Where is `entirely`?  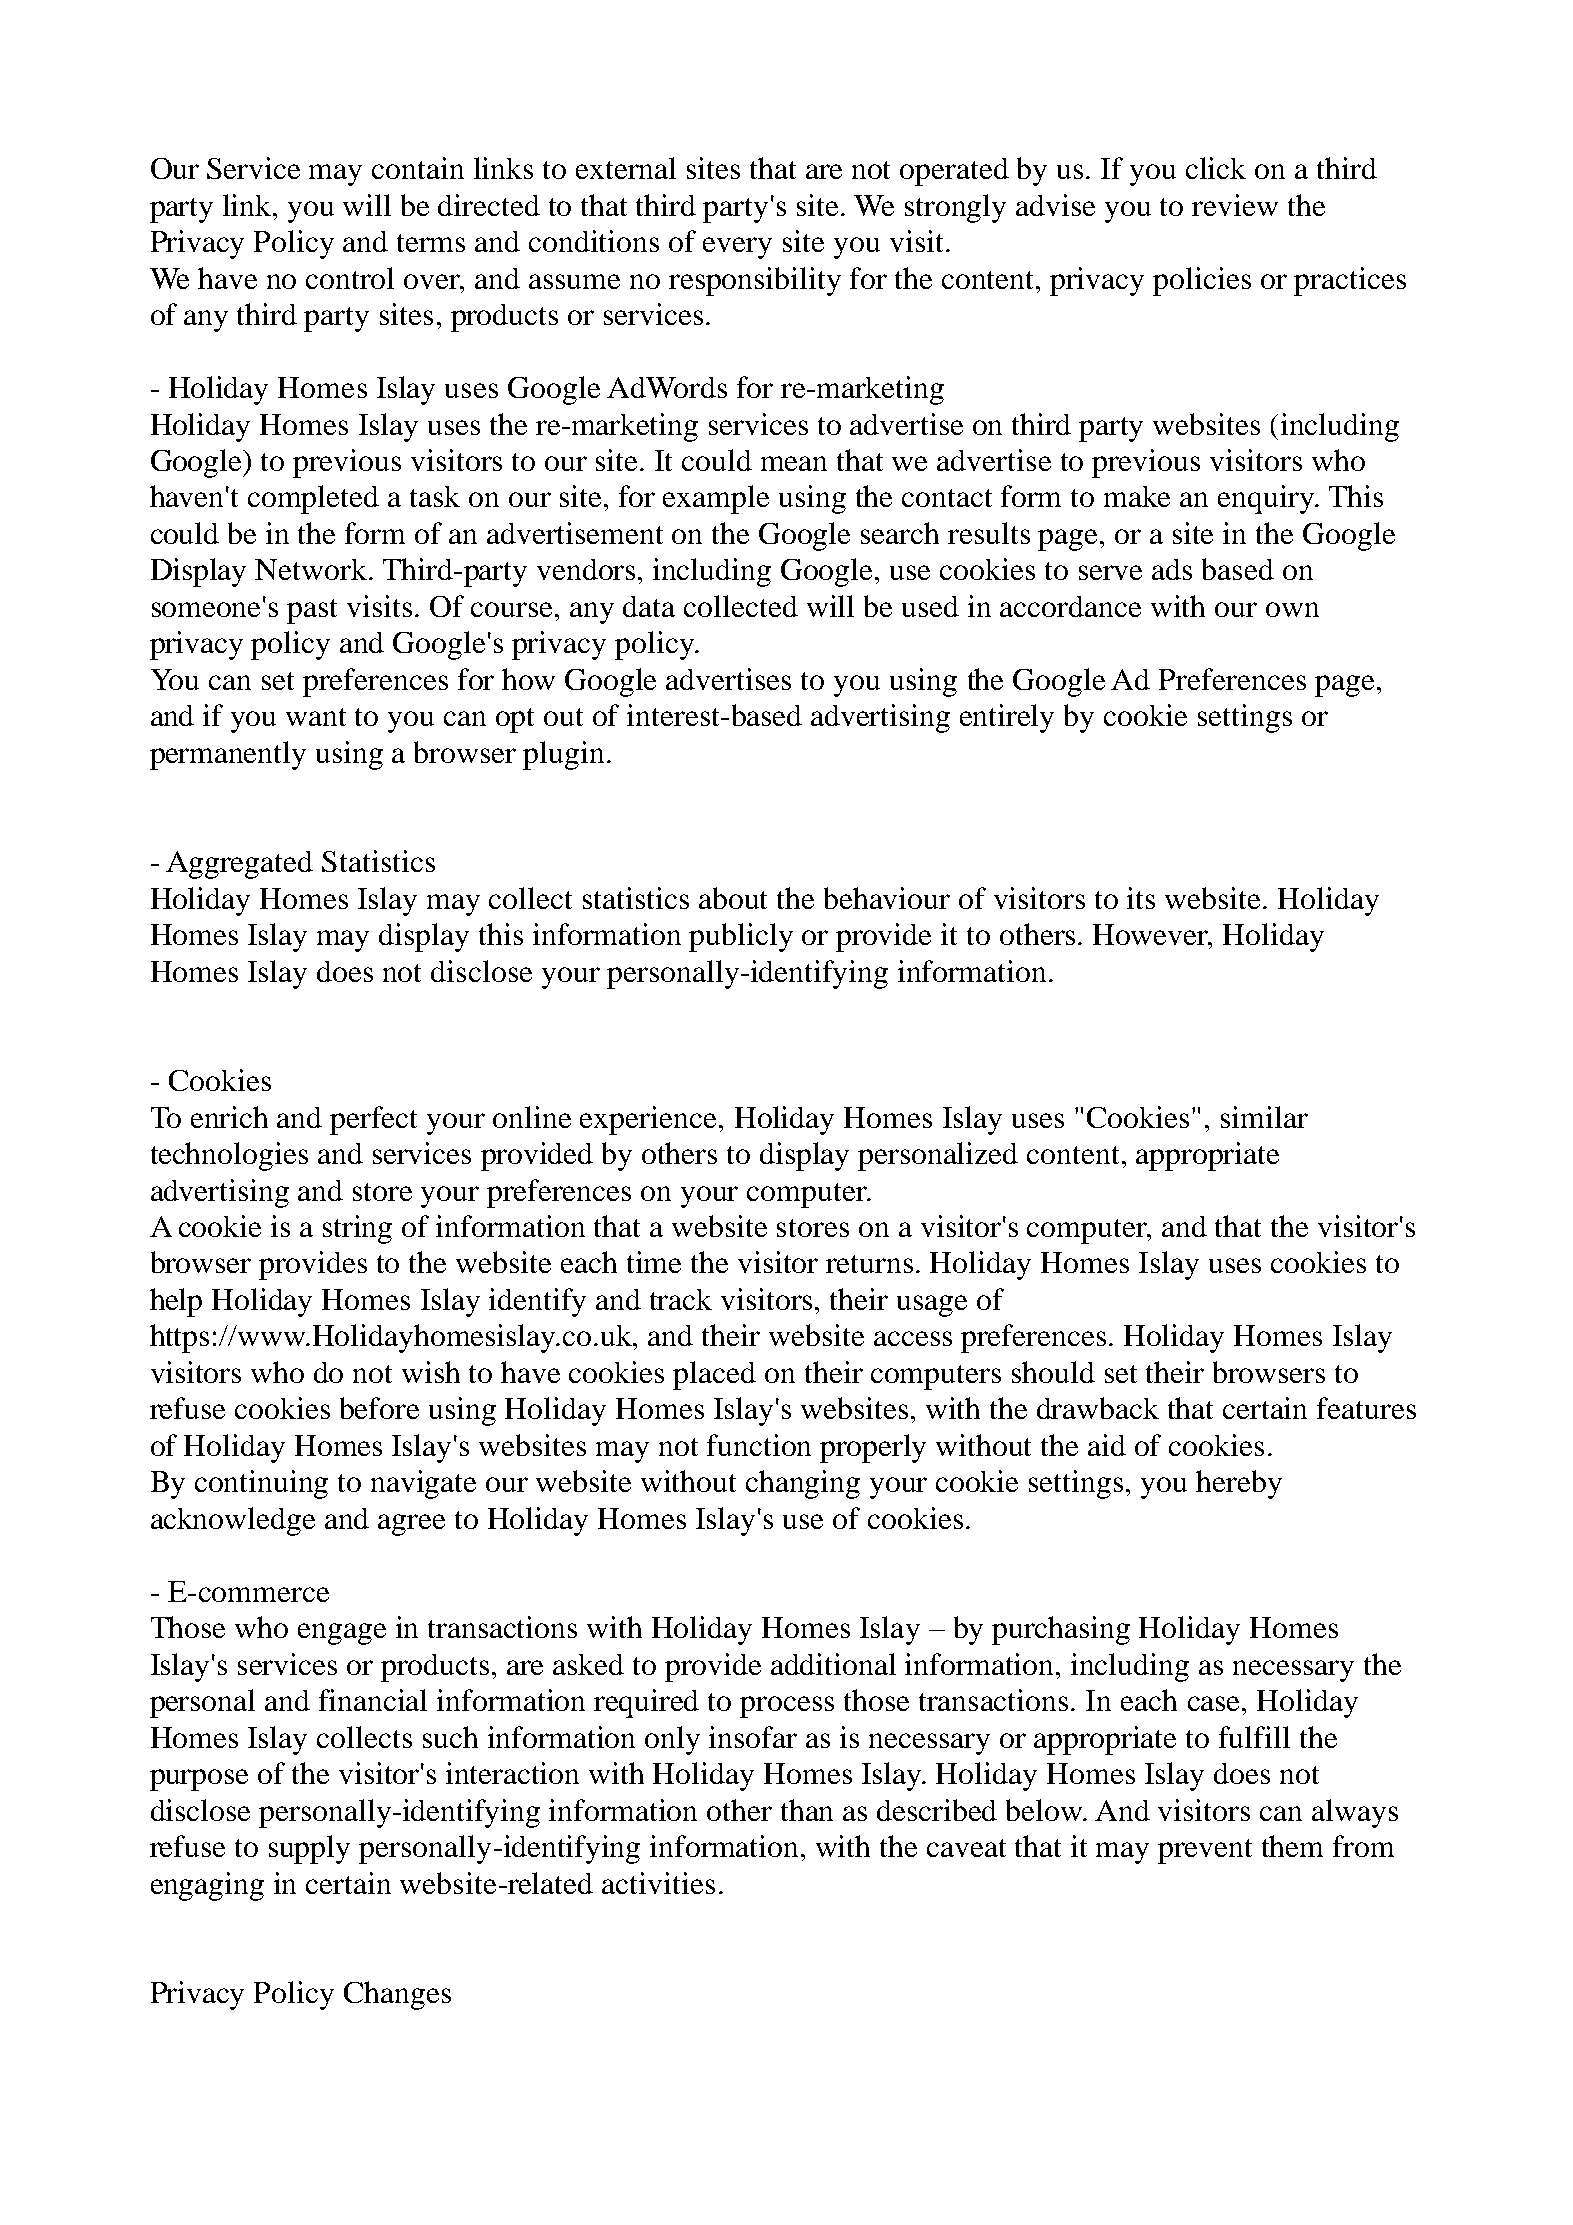 entirely is located at coordinates (1007, 718).
